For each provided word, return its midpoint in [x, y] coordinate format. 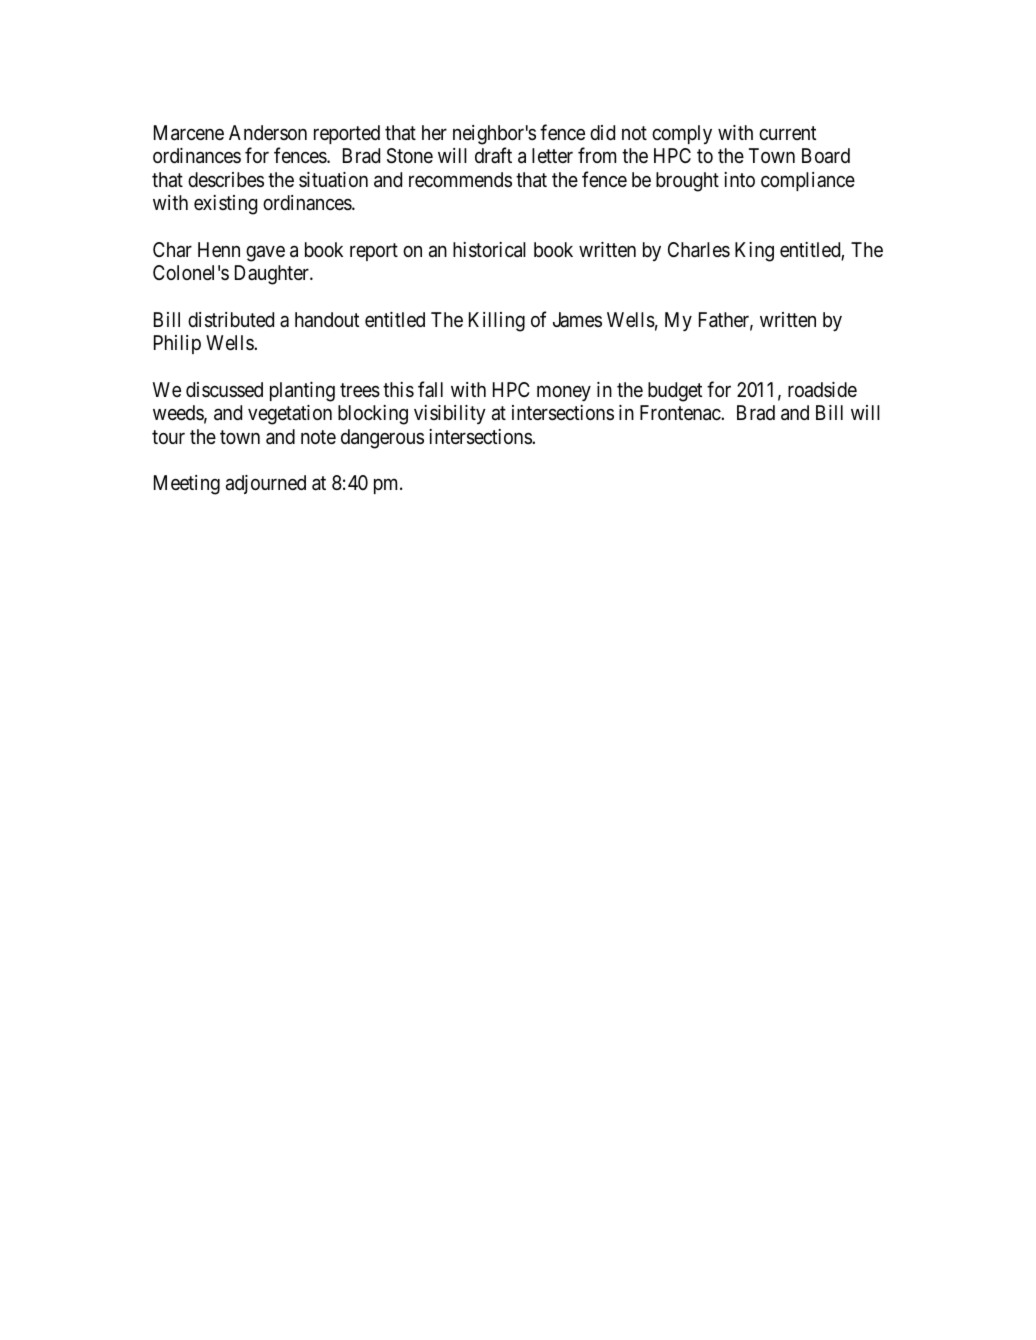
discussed [224, 389]
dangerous [382, 439]
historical [489, 250]
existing [225, 205]
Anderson [268, 132]
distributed [231, 320]
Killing [497, 322]
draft [493, 155]
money [564, 393]
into [739, 179]
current [787, 133]
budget [675, 392]
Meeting [187, 485]
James [577, 319]
